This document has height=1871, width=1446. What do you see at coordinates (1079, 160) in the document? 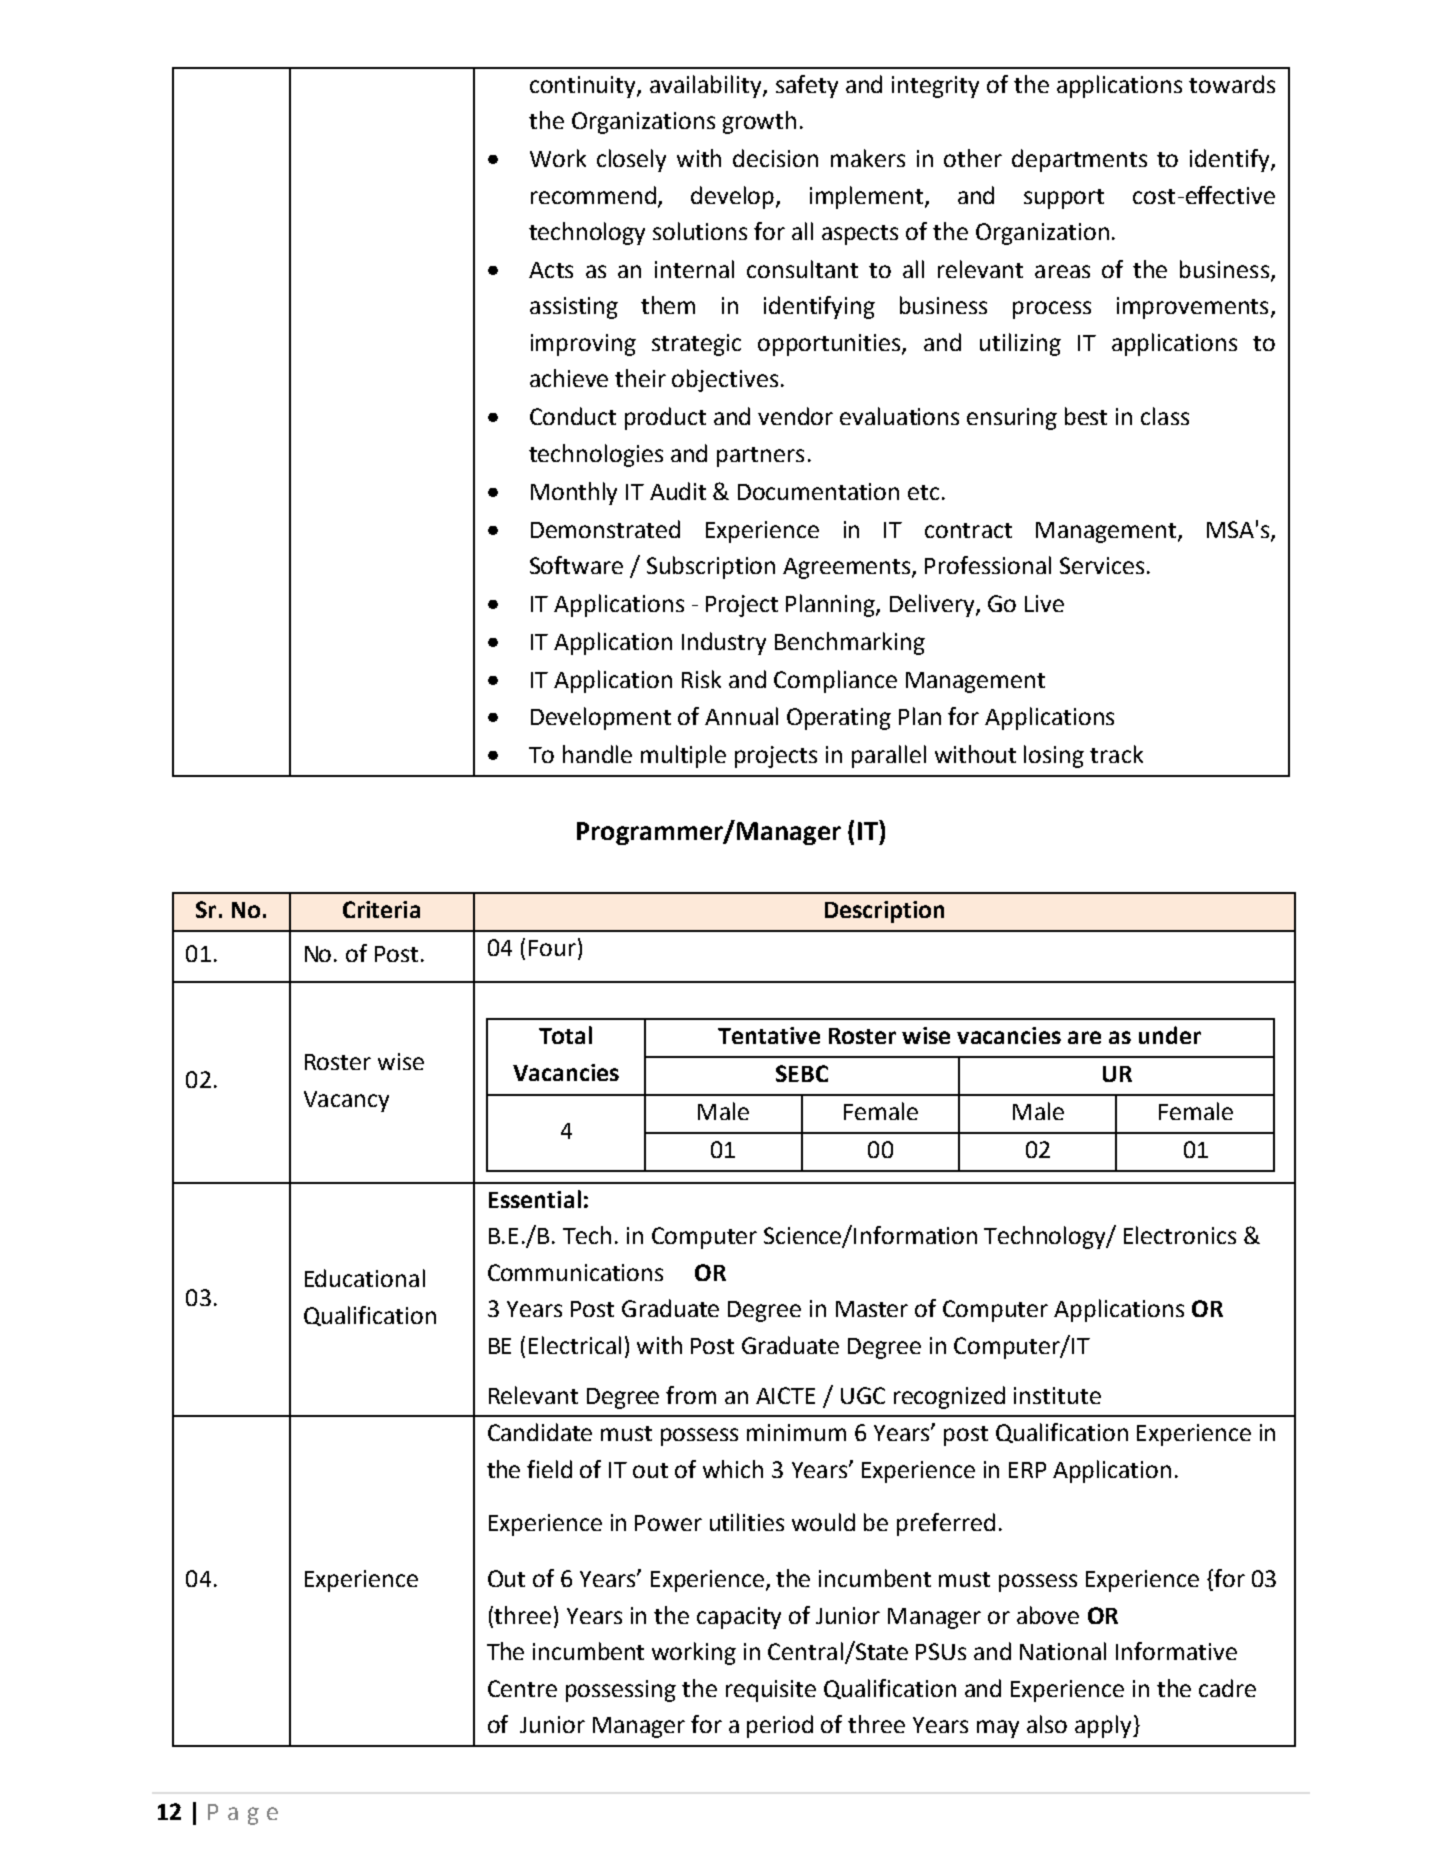
I see `departments` at bounding box center [1079, 160].
